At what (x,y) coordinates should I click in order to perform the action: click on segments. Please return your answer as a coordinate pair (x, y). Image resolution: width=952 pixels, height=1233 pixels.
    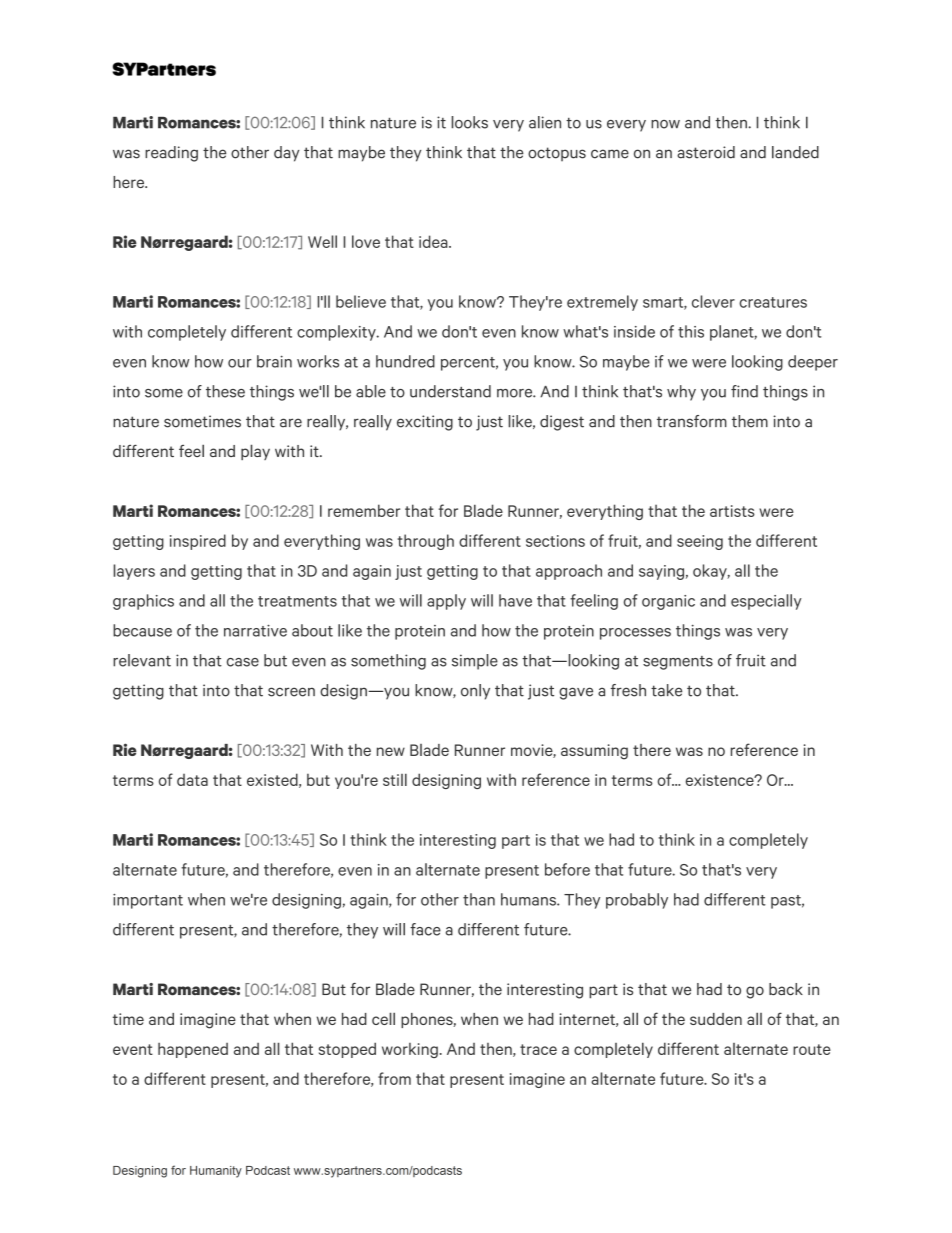
    Looking at the image, I should click on (678, 663).
